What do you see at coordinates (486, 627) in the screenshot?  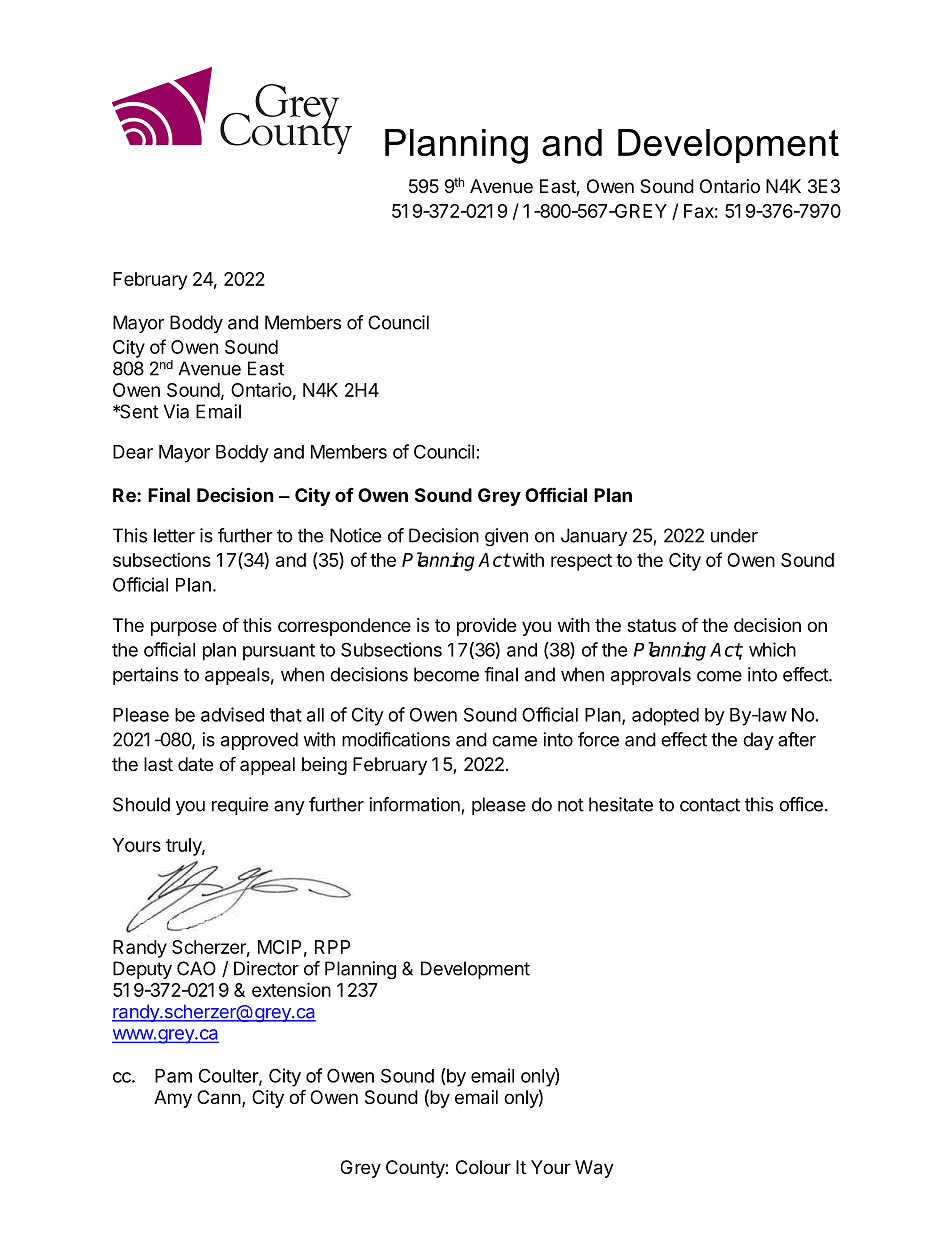 I see `provide` at bounding box center [486, 627].
